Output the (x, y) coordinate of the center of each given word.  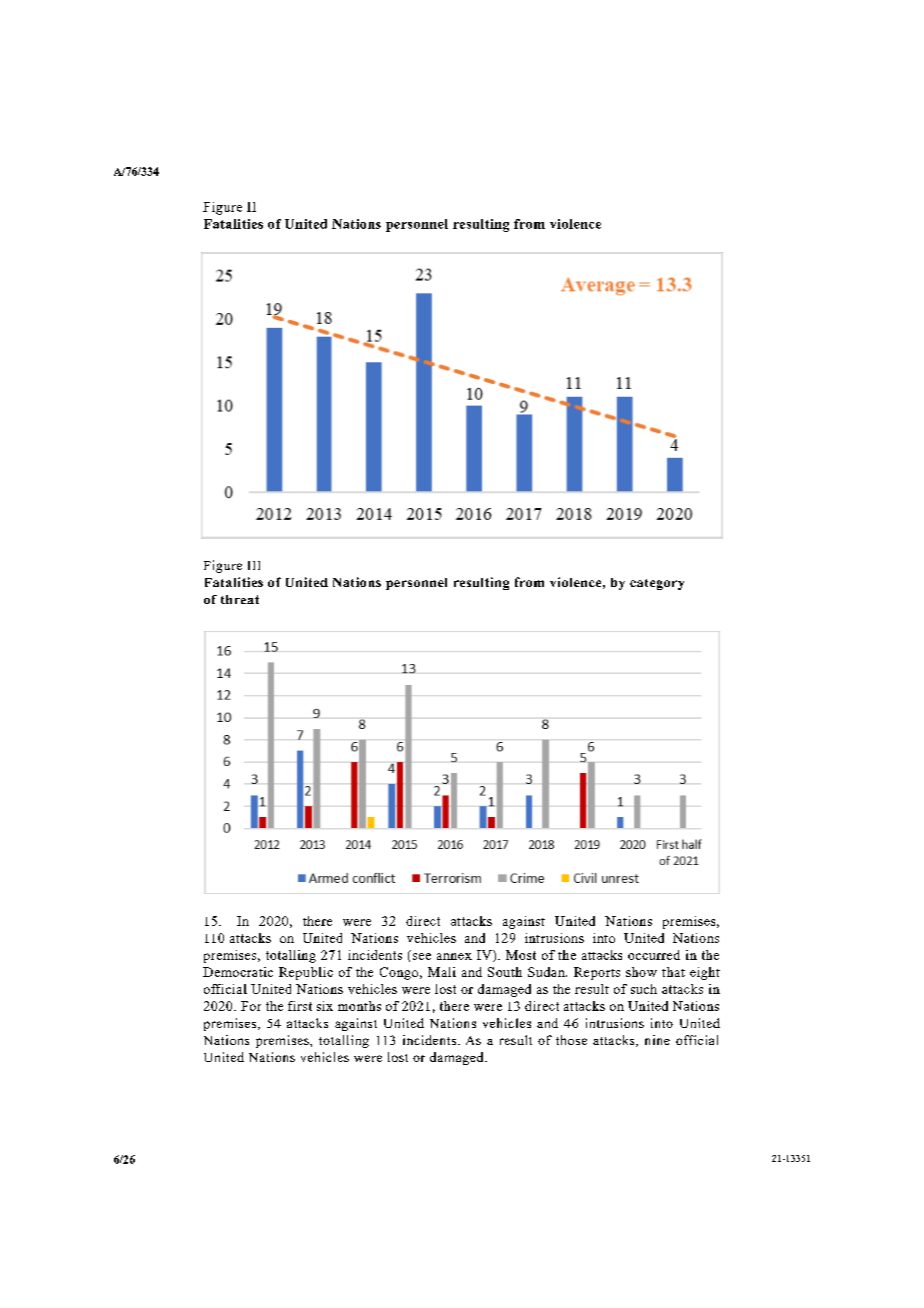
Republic (306, 973)
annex (454, 956)
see (422, 956)
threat (240, 599)
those (571, 1040)
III (254, 565)
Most (521, 955)
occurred (654, 955)
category (657, 584)
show (641, 972)
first (300, 1006)
